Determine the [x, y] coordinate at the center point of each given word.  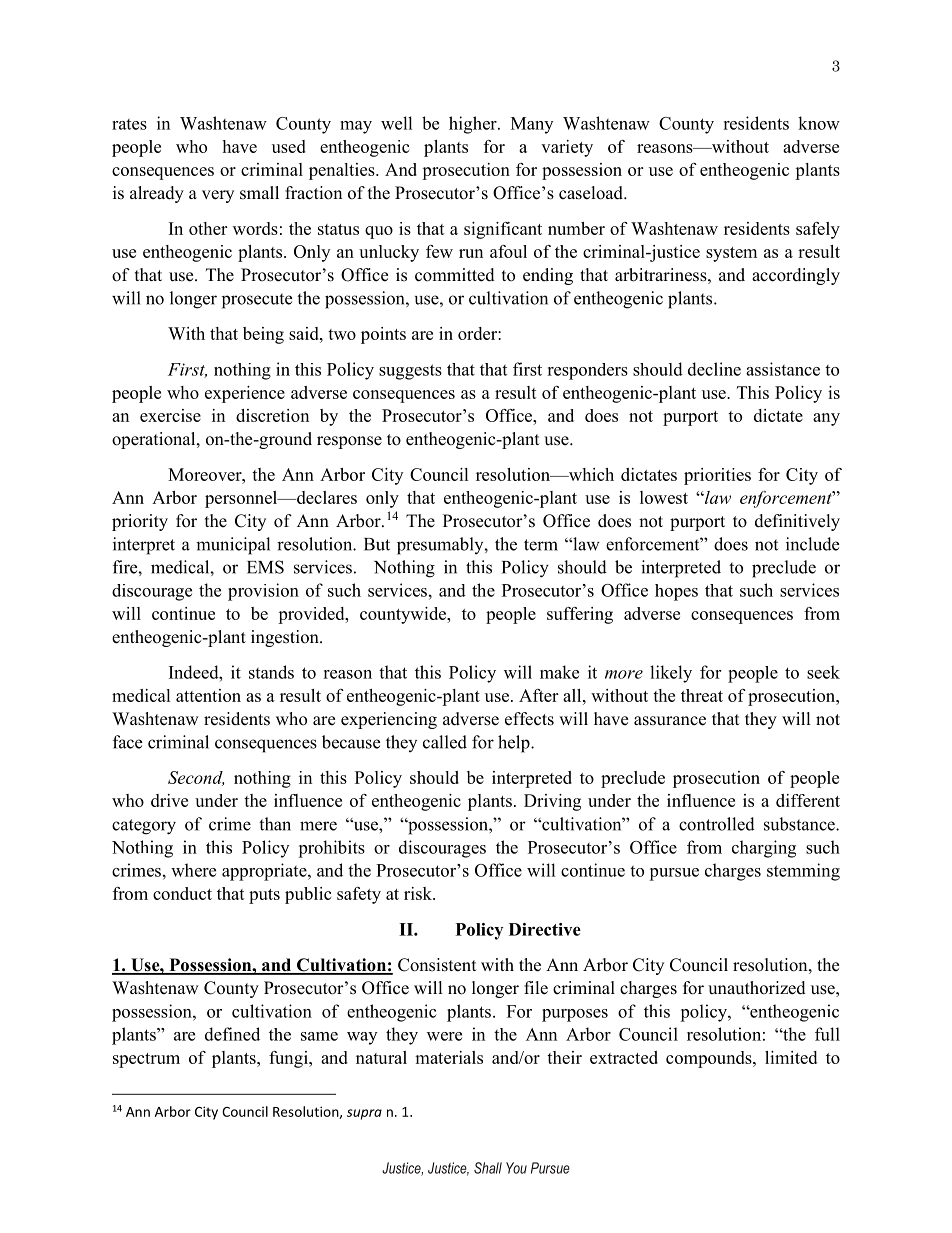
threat [702, 695]
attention [208, 695]
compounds [710, 1059]
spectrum [146, 1060]
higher [474, 125]
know [819, 123]
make [559, 672]
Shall [488, 1168]
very [218, 196]
